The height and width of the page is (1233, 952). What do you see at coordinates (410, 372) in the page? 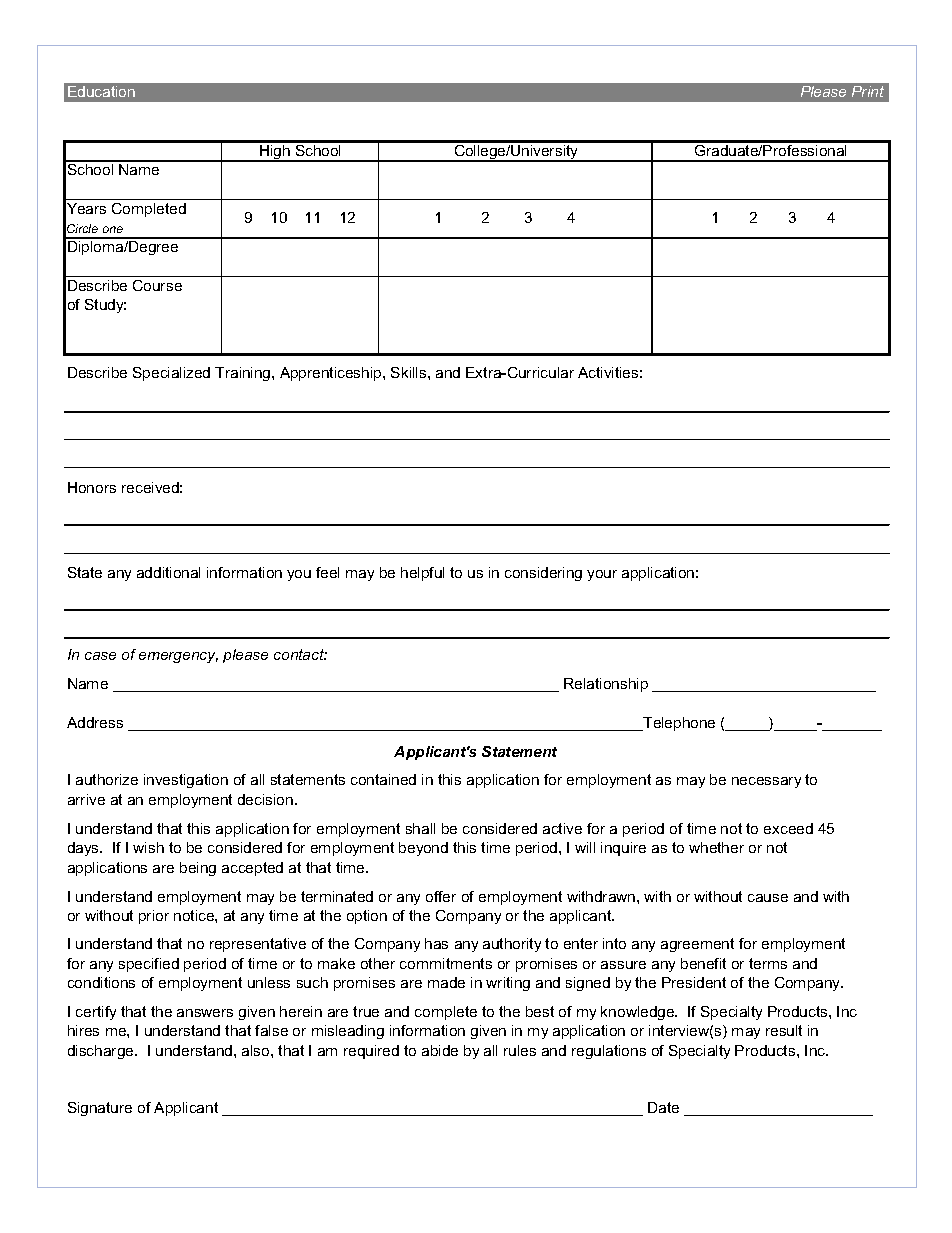
I see `Skills` at bounding box center [410, 372].
